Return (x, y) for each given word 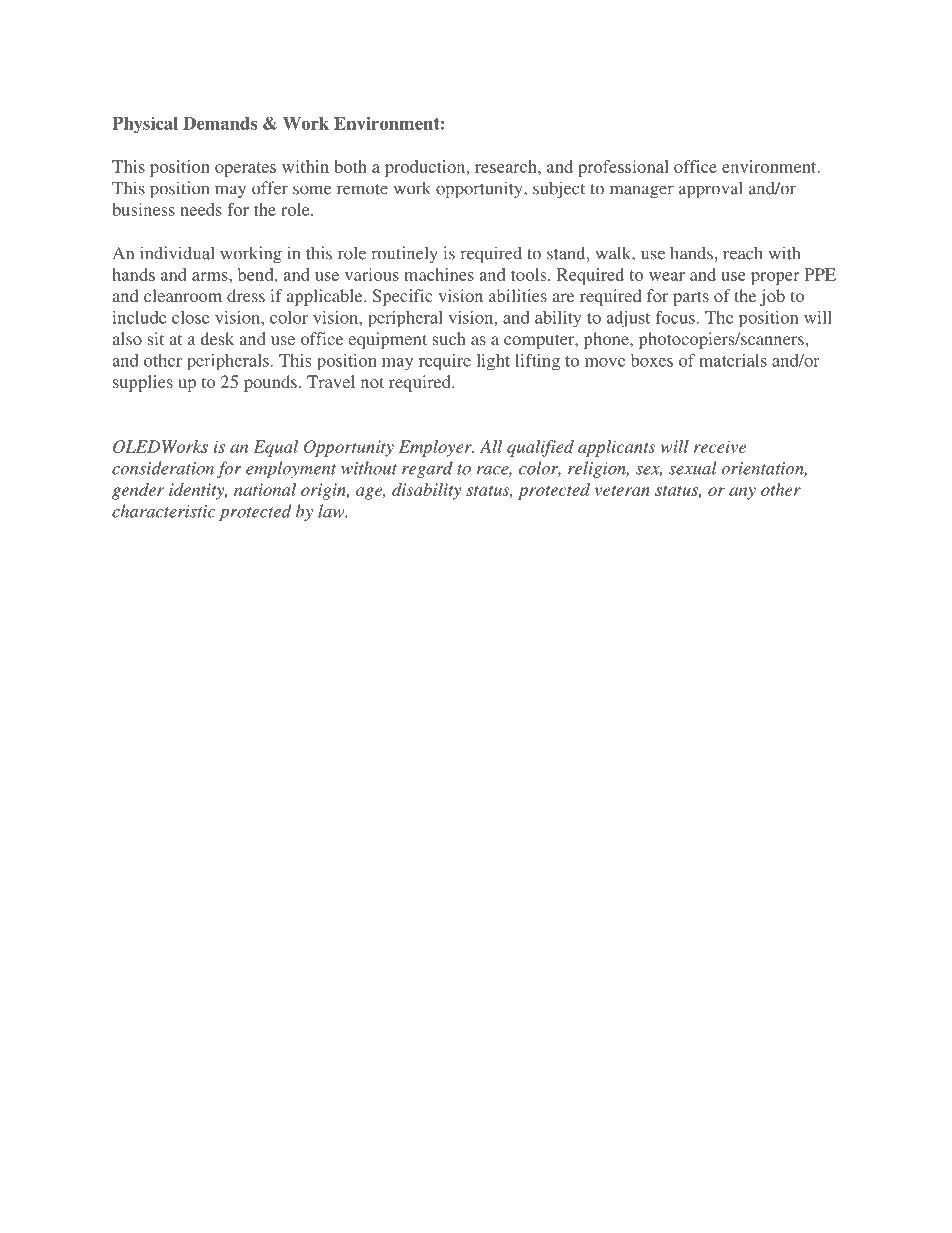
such (449, 338)
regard (427, 469)
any (742, 493)
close (190, 317)
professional (623, 168)
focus (675, 317)
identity (198, 491)
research (507, 166)
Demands (220, 123)
